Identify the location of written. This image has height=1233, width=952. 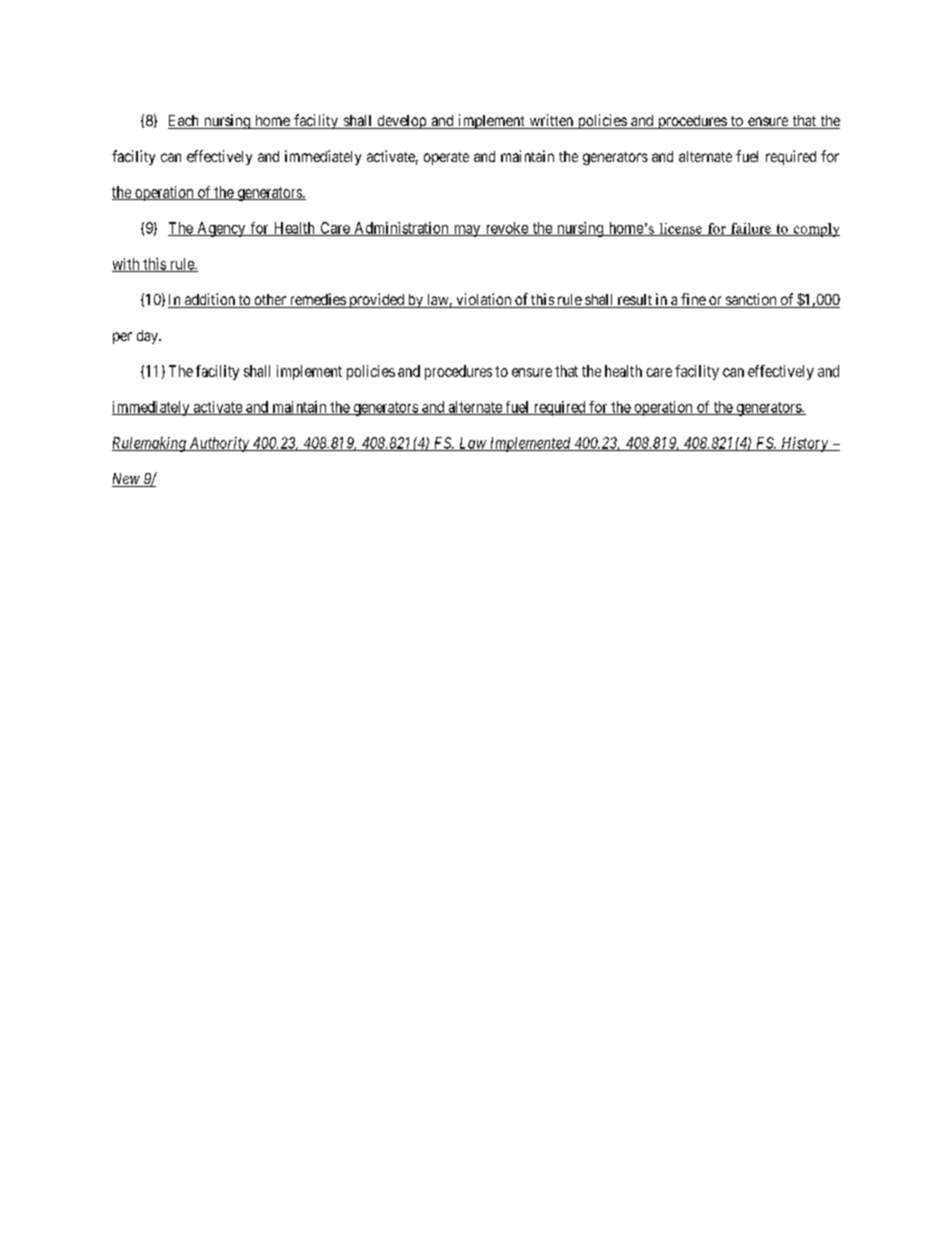
(551, 121).
